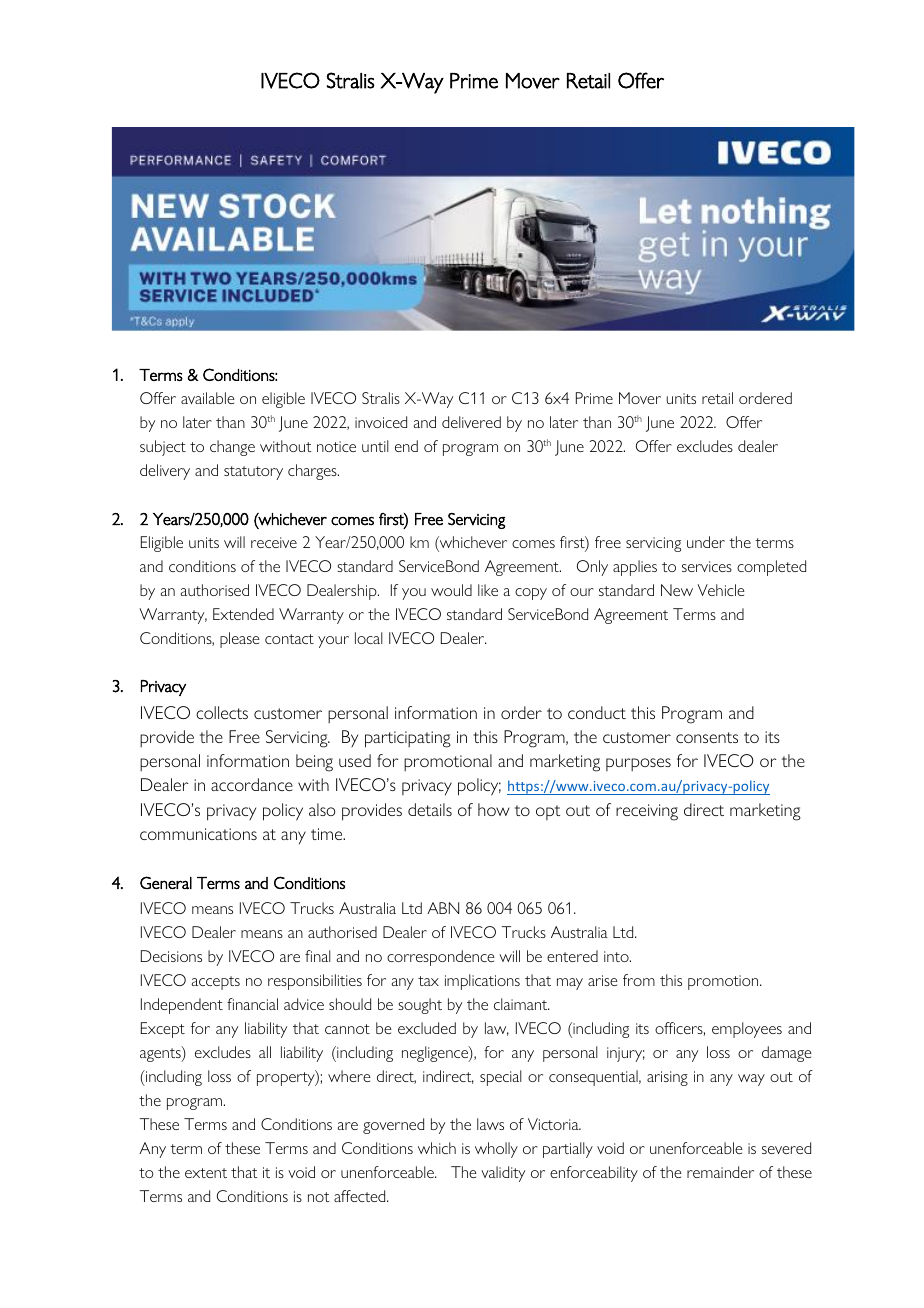 This screenshot has height=1308, width=924. Describe the element at coordinates (647, 812) in the screenshot. I see `receiving` at that location.
